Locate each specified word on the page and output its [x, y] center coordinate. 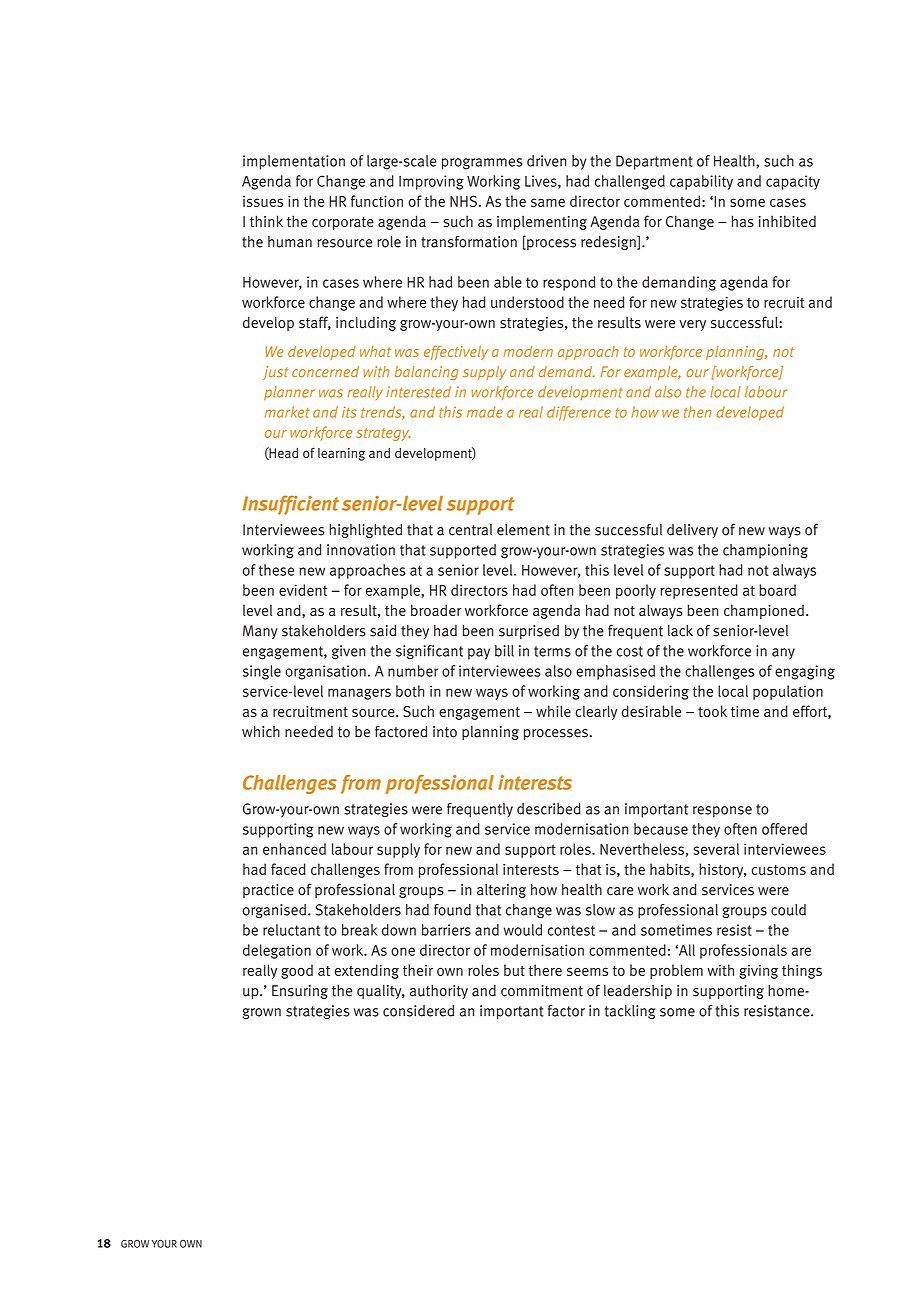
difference [579, 413]
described [549, 809]
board [777, 590]
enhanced [294, 849]
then [698, 412]
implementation [294, 162]
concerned [325, 372]
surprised [529, 632]
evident [303, 590]
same [548, 202]
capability [701, 182]
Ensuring [300, 992]
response [722, 812]
